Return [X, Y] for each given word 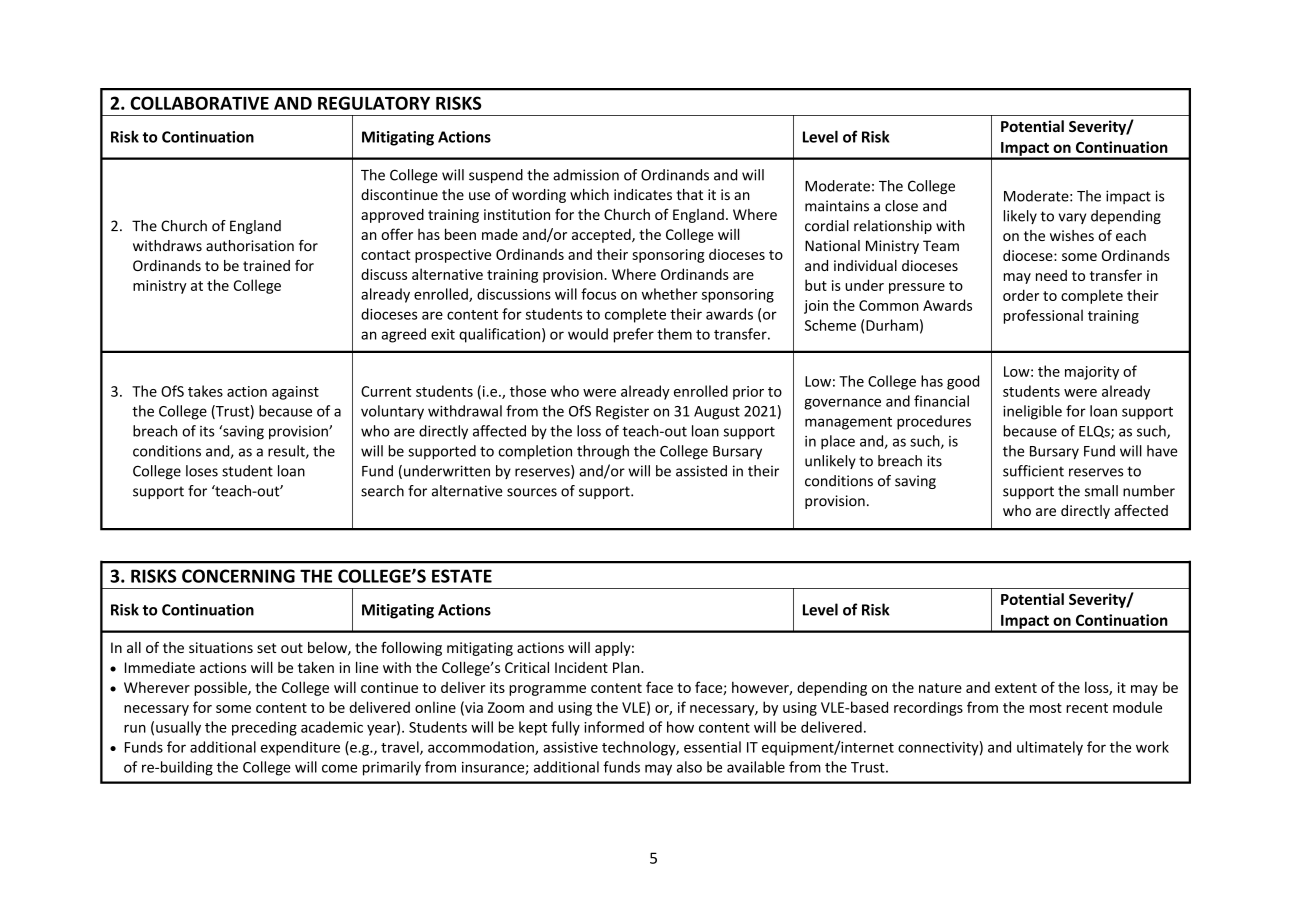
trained [266, 265]
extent [1016, 688]
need [1051, 275]
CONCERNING [238, 576]
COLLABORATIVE [199, 103]
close [901, 206]
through [603, 452]
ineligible [1032, 412]
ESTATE [462, 576]
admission [586, 175]
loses [202, 471]
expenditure [300, 748]
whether [670, 294]
